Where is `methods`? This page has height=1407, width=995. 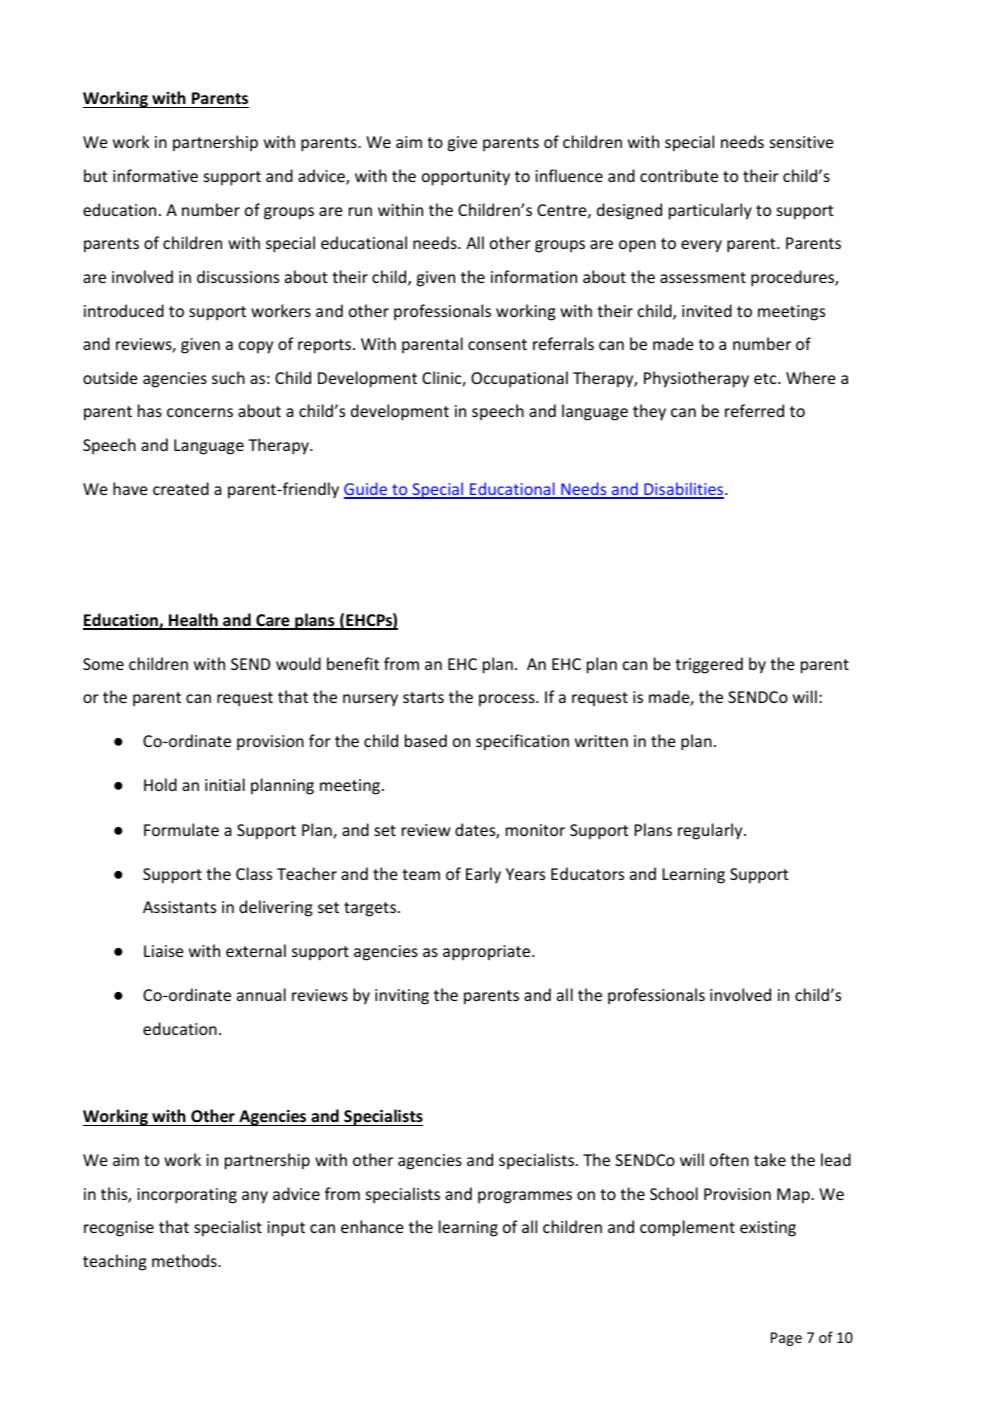
methods is located at coordinates (185, 1260).
